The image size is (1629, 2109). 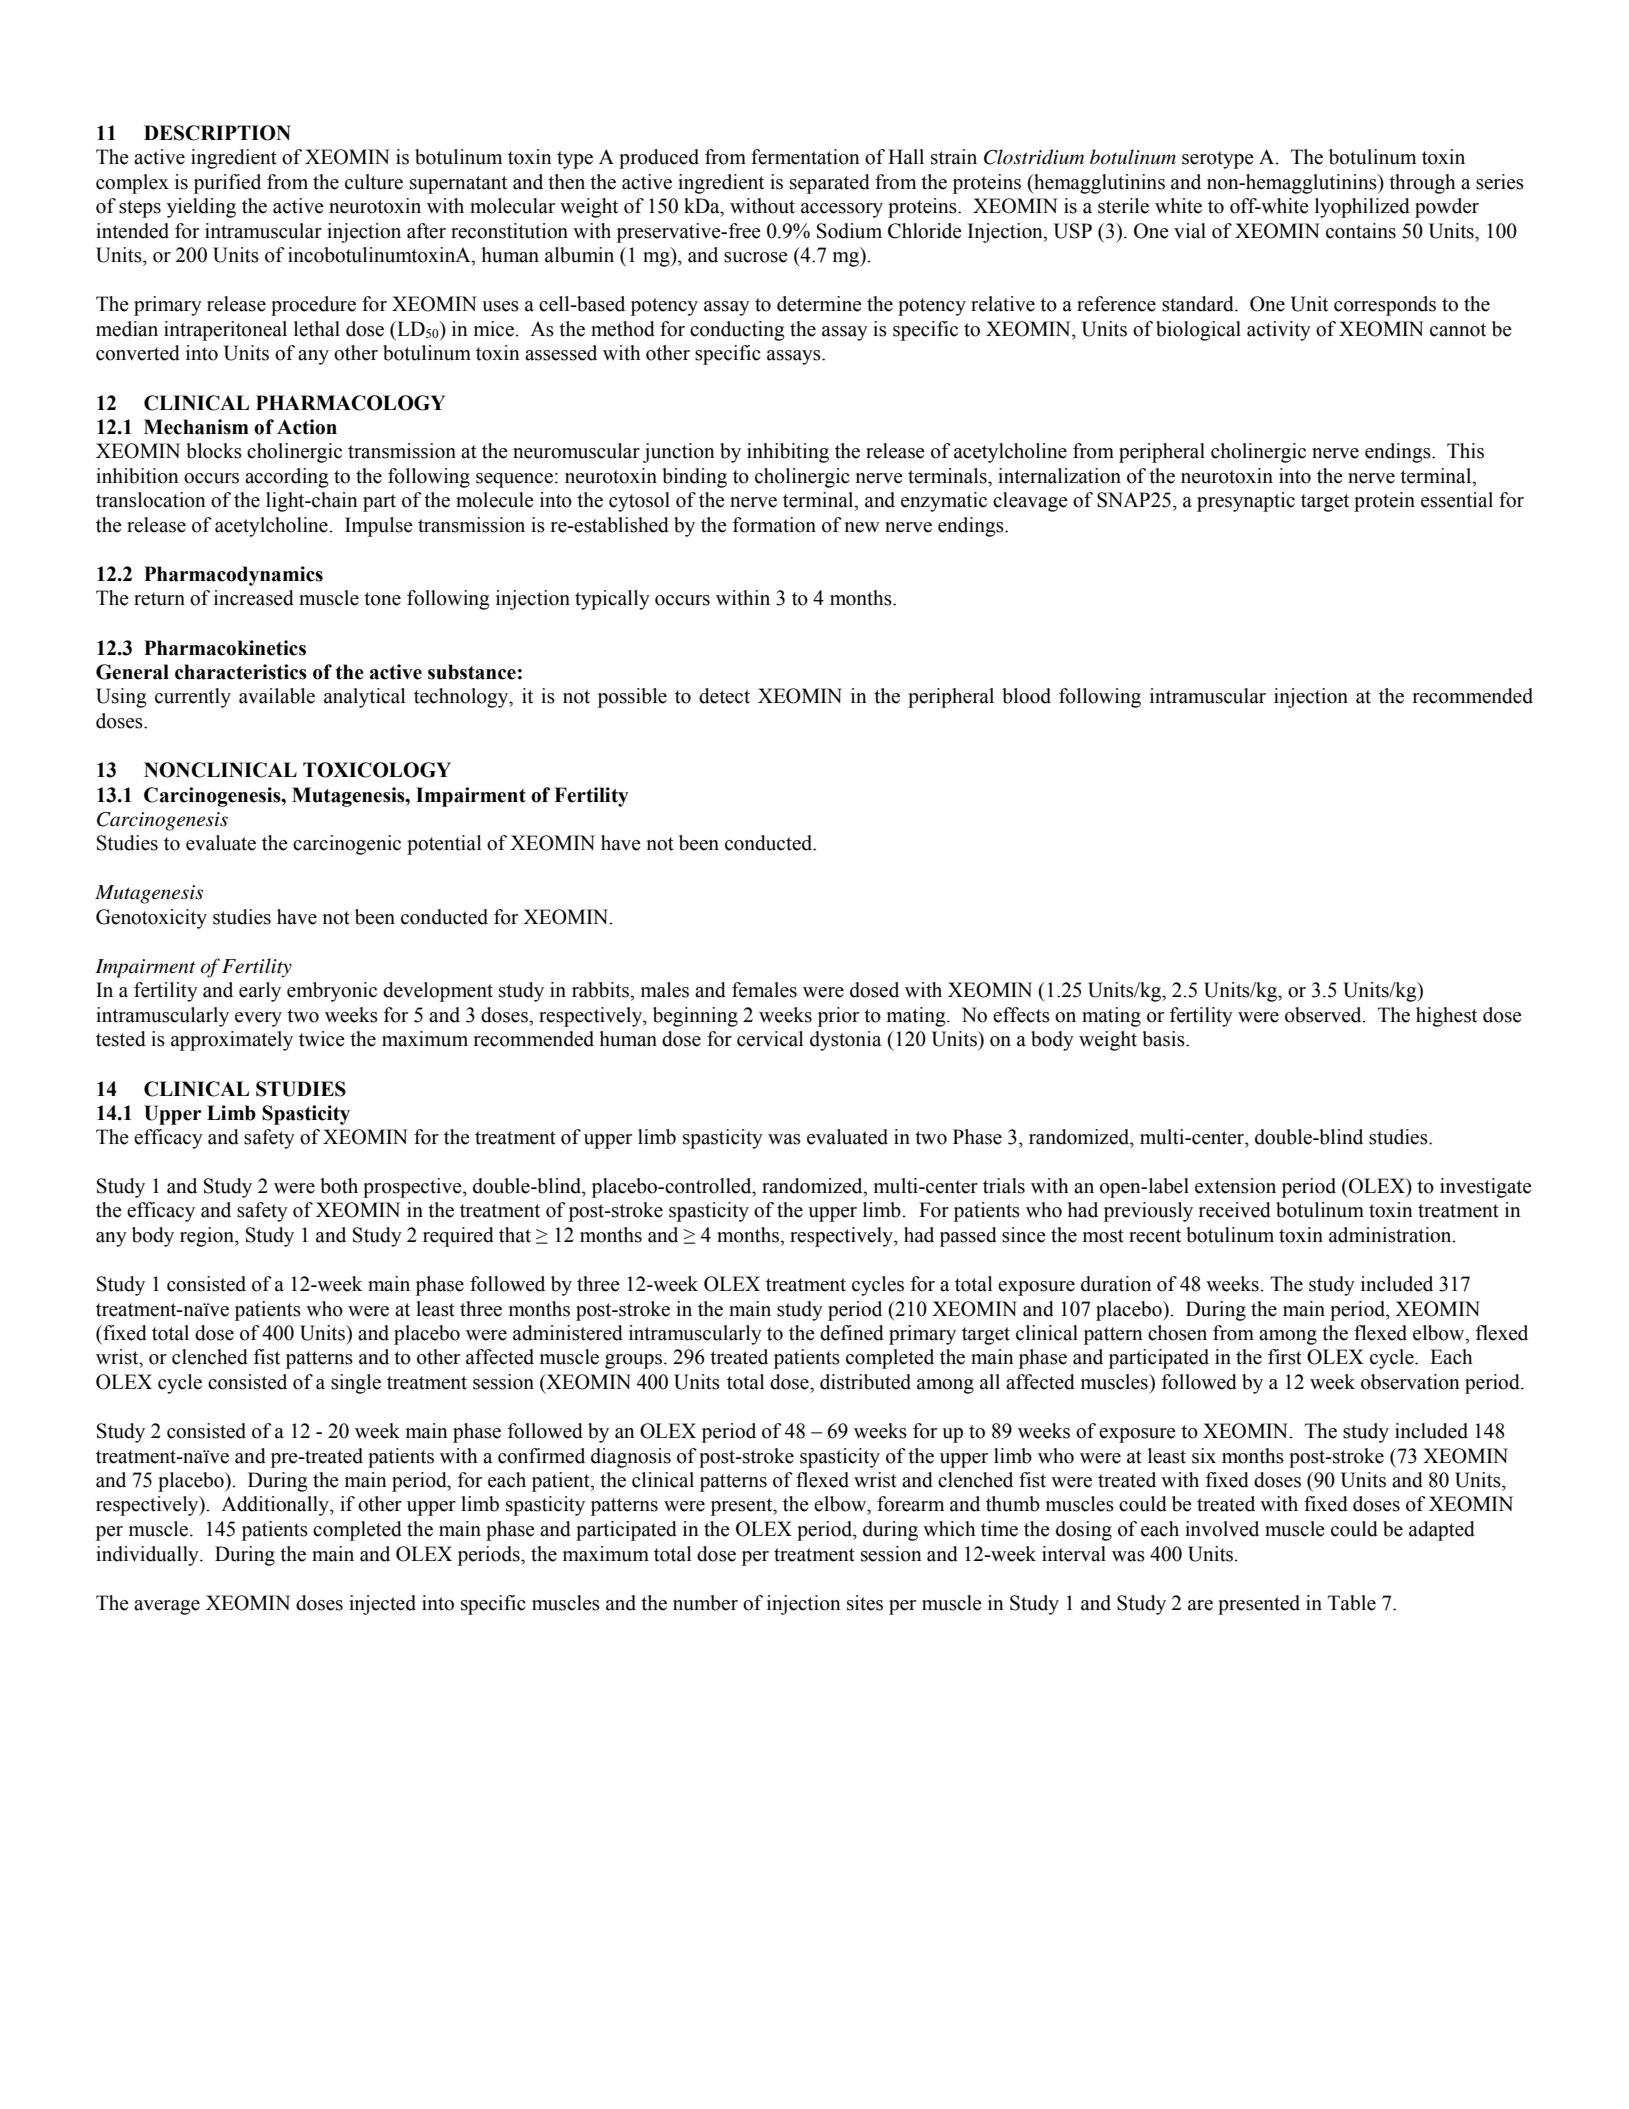 I want to click on prior, so click(x=838, y=1017).
